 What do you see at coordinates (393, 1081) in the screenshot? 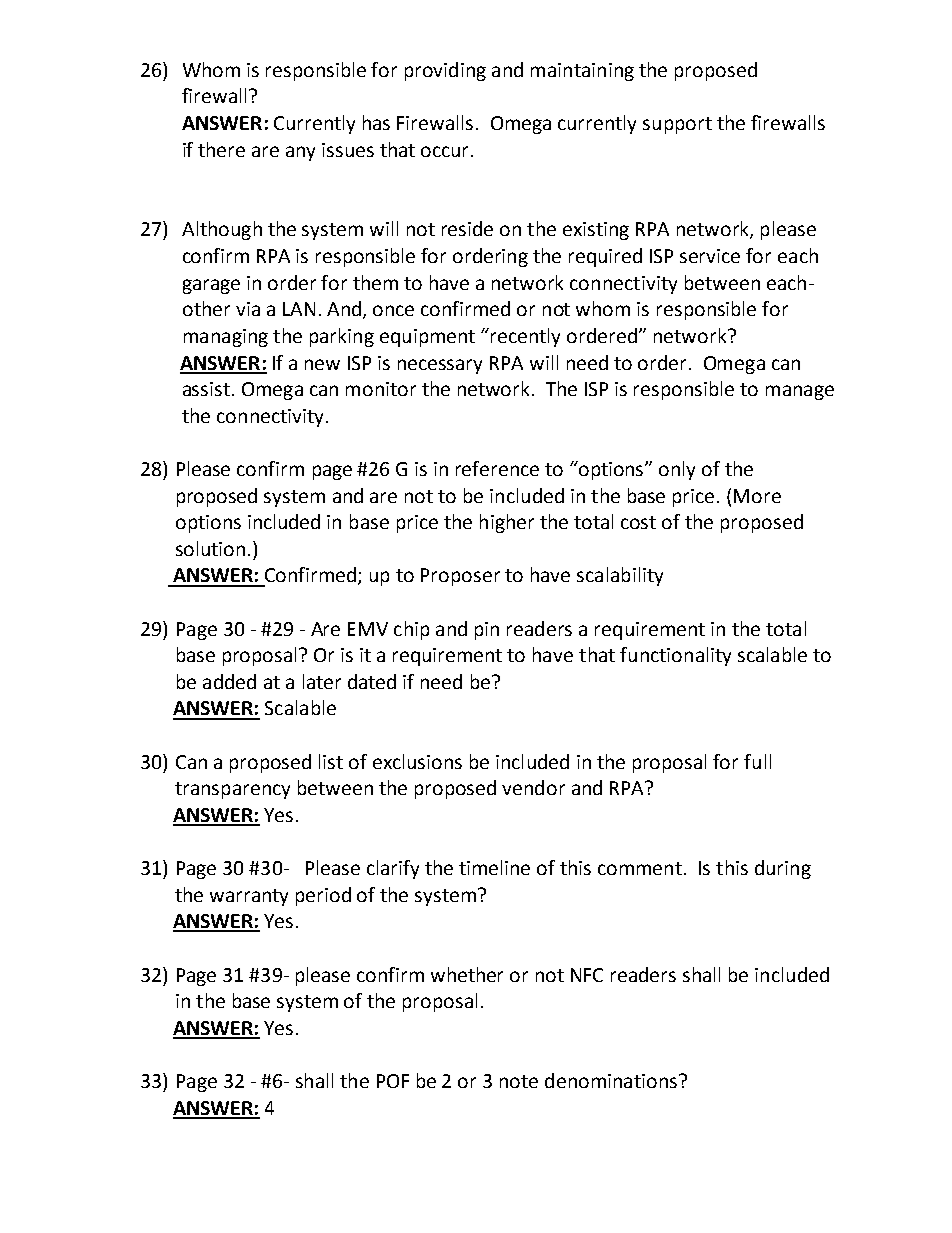
I see `POF` at bounding box center [393, 1081].
